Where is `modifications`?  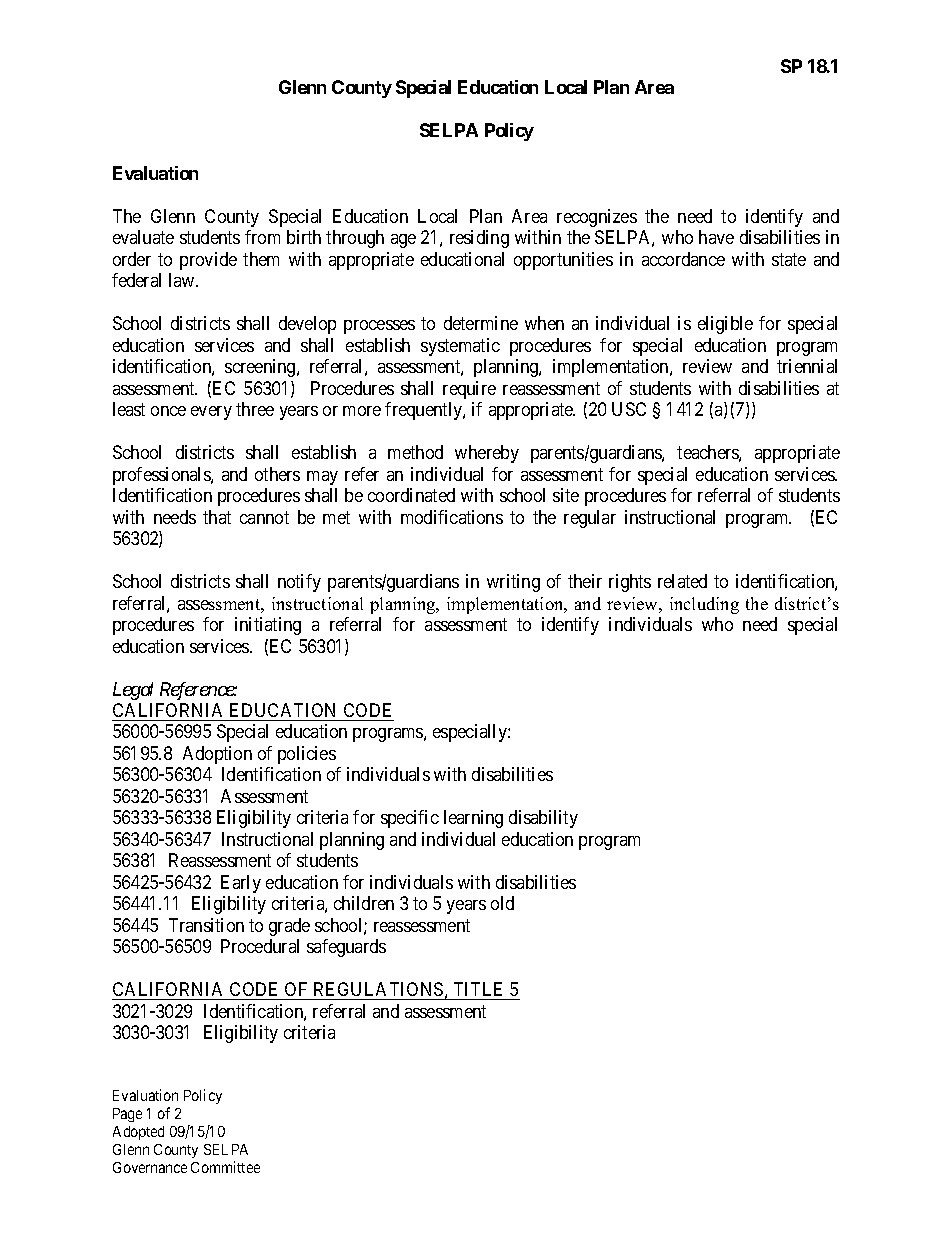 modifications is located at coordinates (452, 517).
